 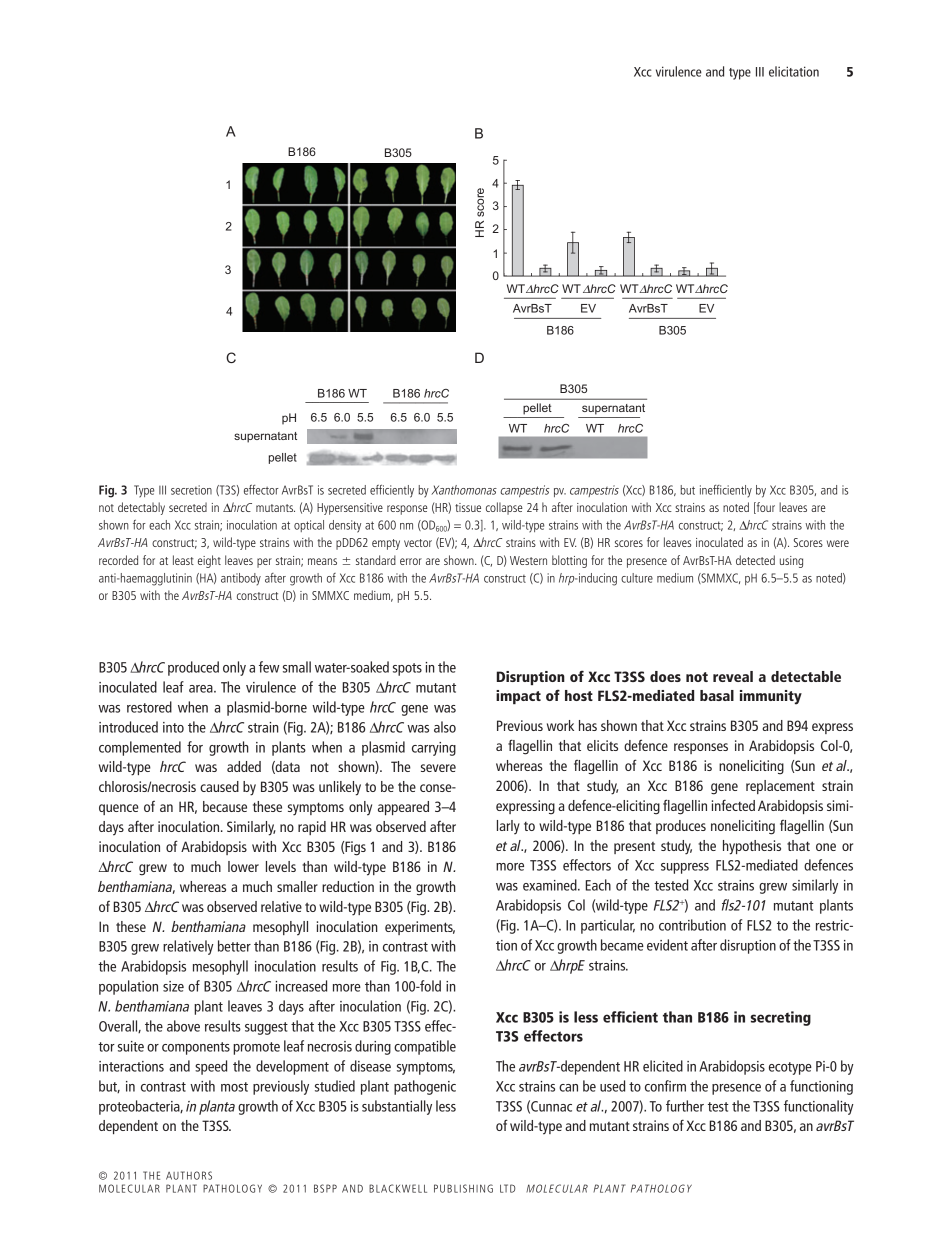 I want to click on into, so click(x=173, y=727).
